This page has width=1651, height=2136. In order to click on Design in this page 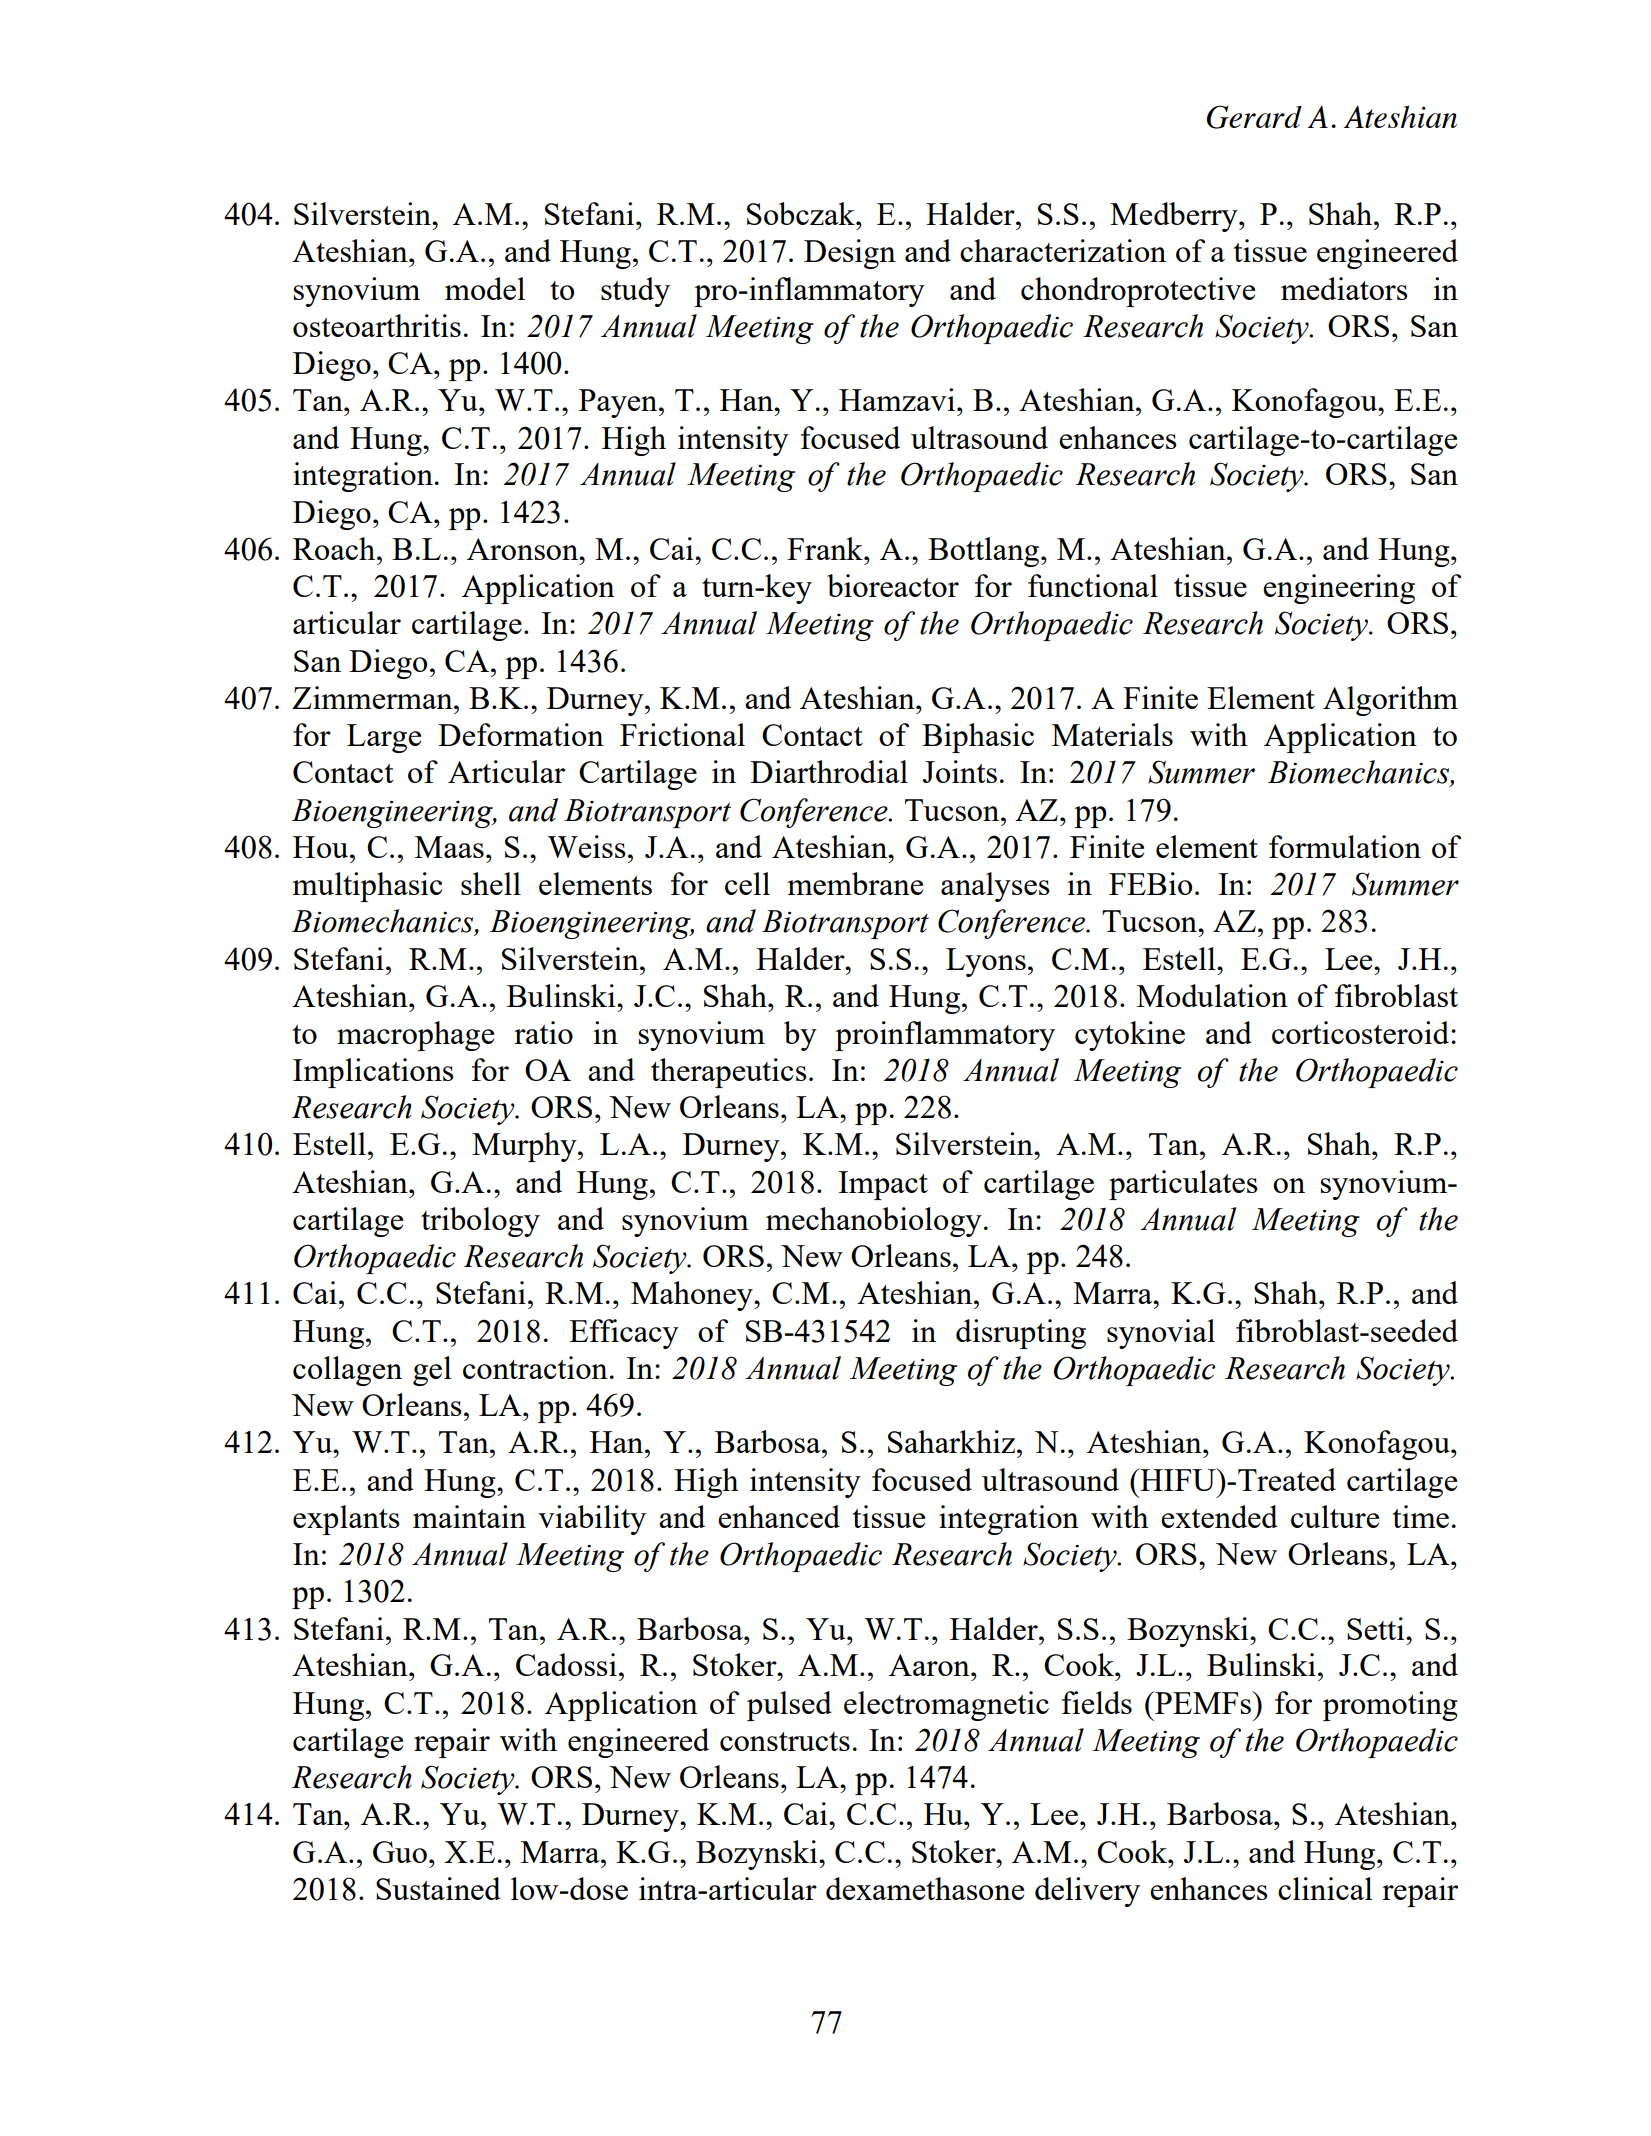, I will do `click(850, 254)`.
